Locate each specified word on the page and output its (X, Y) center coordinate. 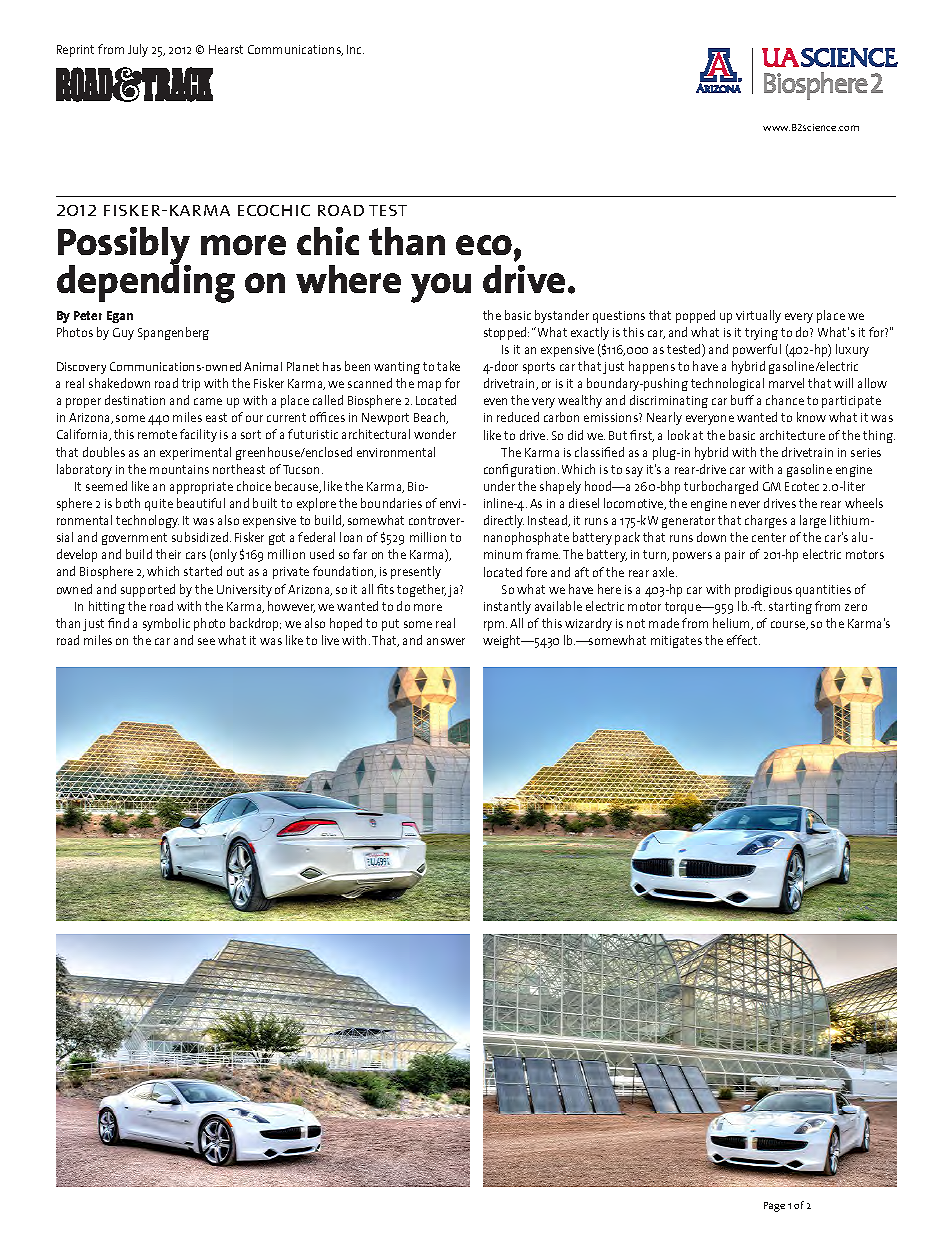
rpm (495, 626)
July (138, 50)
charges (766, 521)
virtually (758, 316)
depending (146, 282)
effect (743, 640)
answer (446, 641)
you (441, 288)
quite (159, 505)
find (118, 623)
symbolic (166, 624)
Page (774, 1207)
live (330, 640)
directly (504, 521)
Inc (355, 49)
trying (761, 334)
